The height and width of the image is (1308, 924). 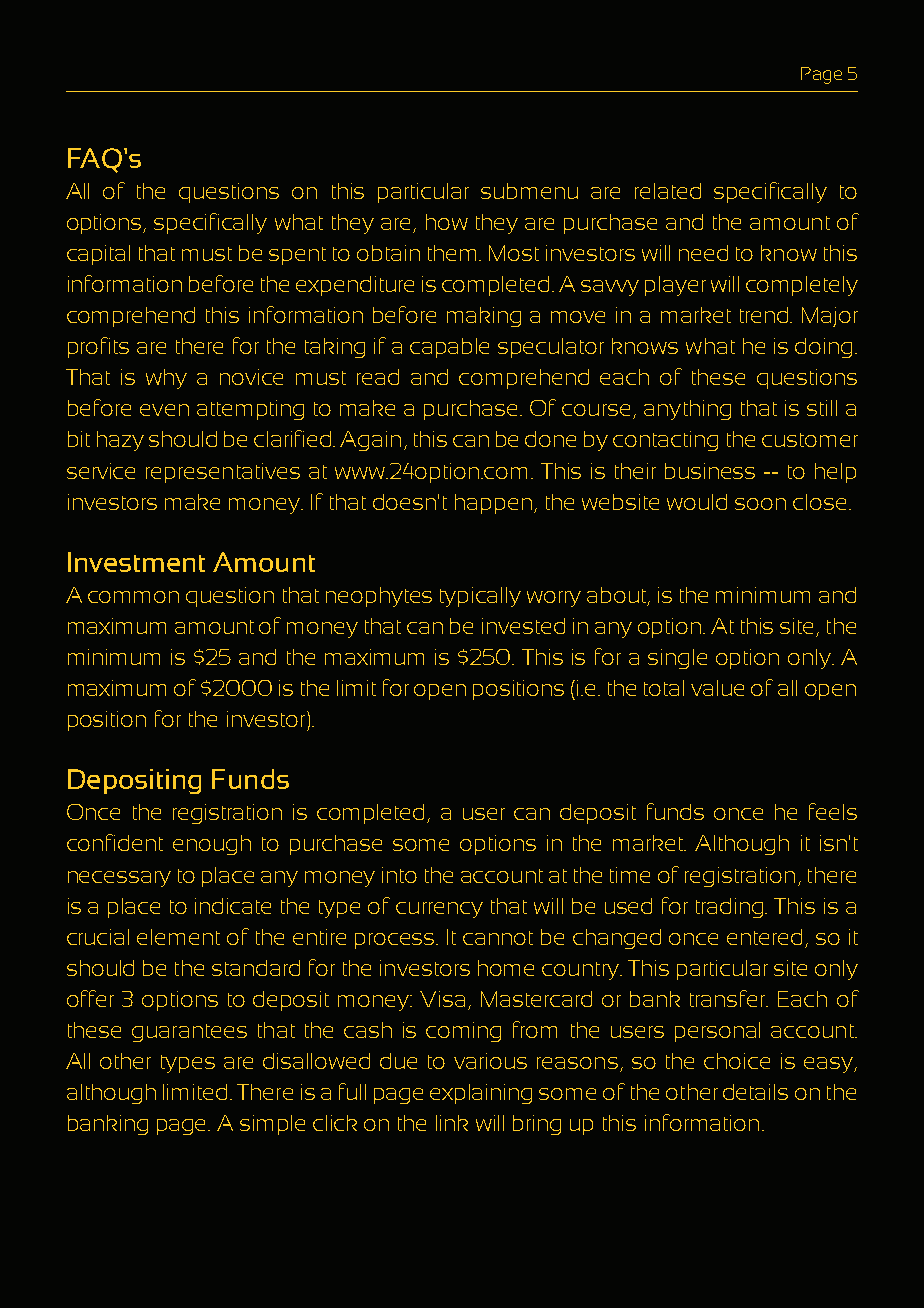 What do you see at coordinates (760, 504) in the image?
I see `soon` at bounding box center [760, 504].
